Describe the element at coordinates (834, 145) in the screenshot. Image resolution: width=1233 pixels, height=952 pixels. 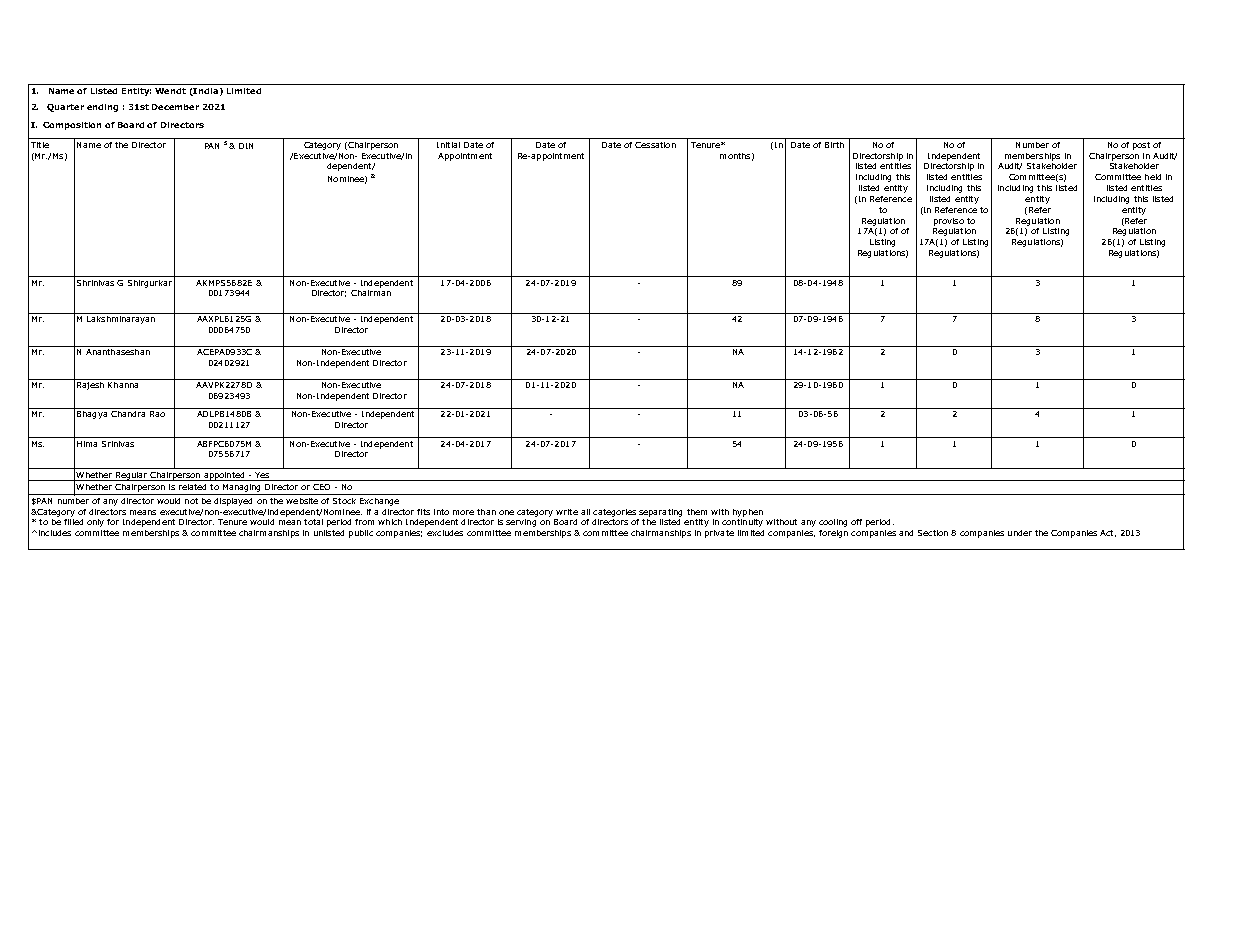
I see `Birth` at that location.
